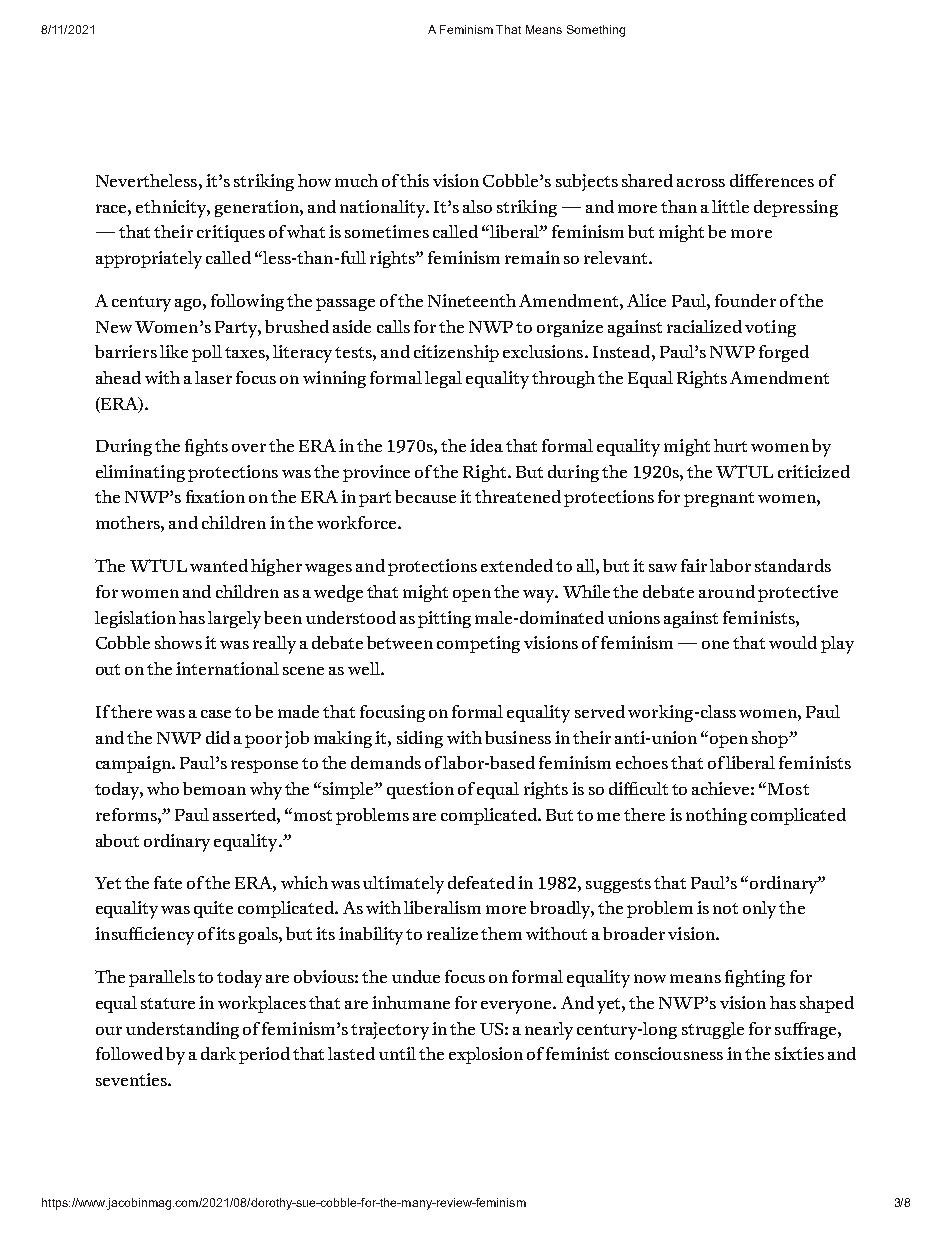 This screenshot has height=1233, width=952. What do you see at coordinates (420, 790) in the screenshot?
I see `question` at bounding box center [420, 790].
